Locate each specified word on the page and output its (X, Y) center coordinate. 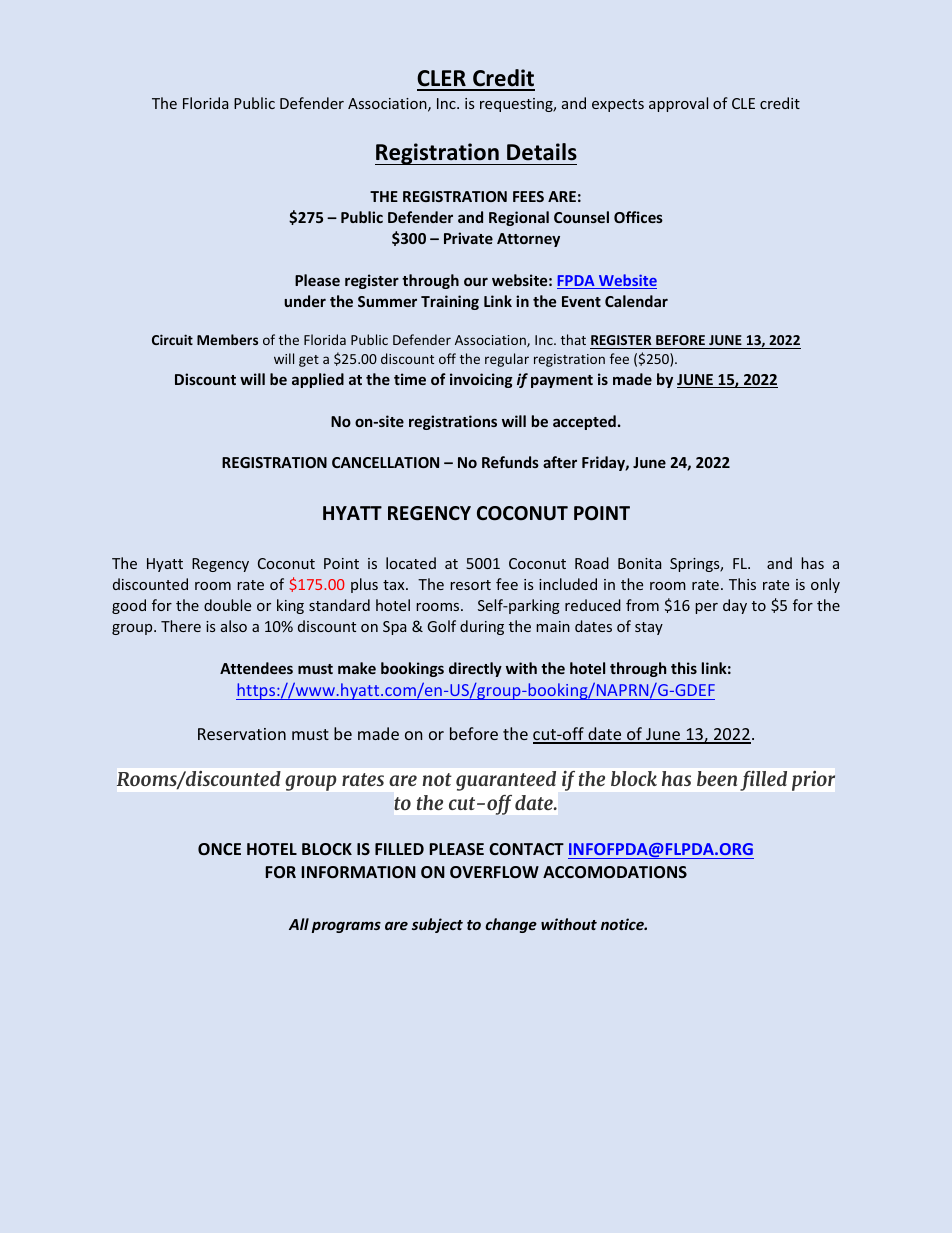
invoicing (481, 380)
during (482, 627)
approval (678, 104)
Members (227, 339)
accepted (584, 422)
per (706, 608)
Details (542, 152)
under (305, 301)
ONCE (219, 849)
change (511, 925)
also (234, 626)
